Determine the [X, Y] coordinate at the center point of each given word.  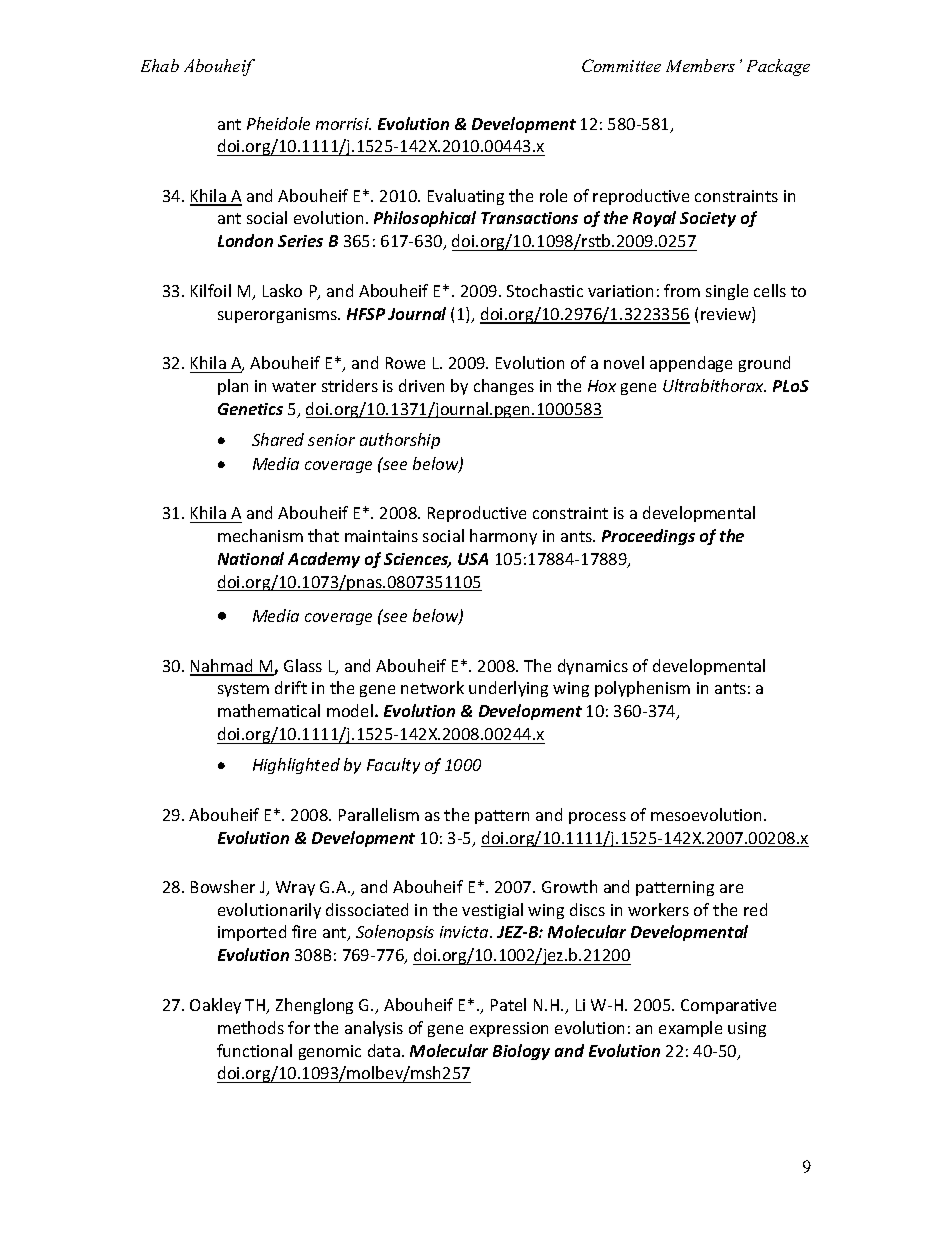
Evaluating [466, 197]
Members [700, 65]
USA [473, 559]
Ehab [160, 65]
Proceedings [648, 537]
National [251, 558]
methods [251, 1027]
